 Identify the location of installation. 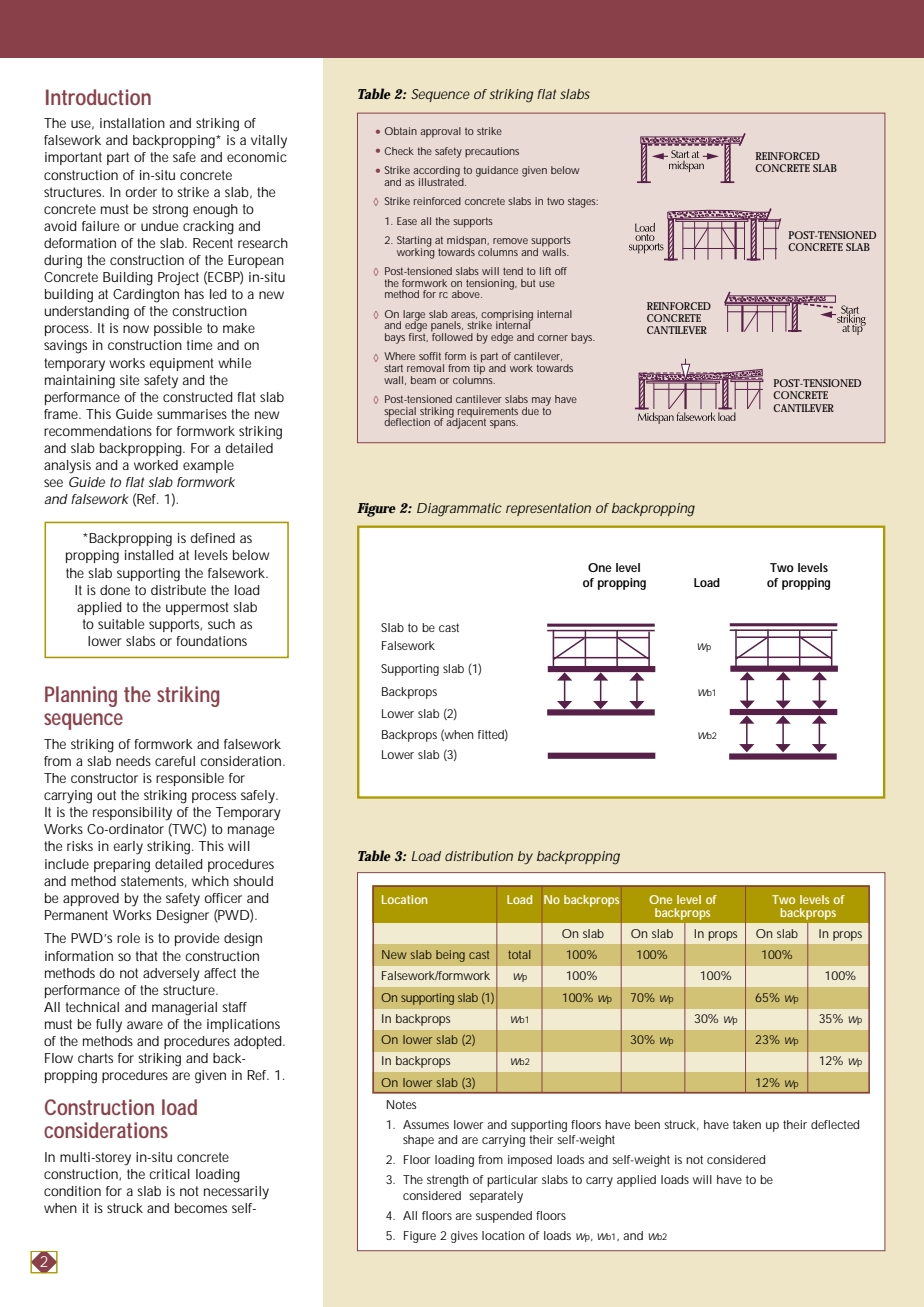
(132, 123).
